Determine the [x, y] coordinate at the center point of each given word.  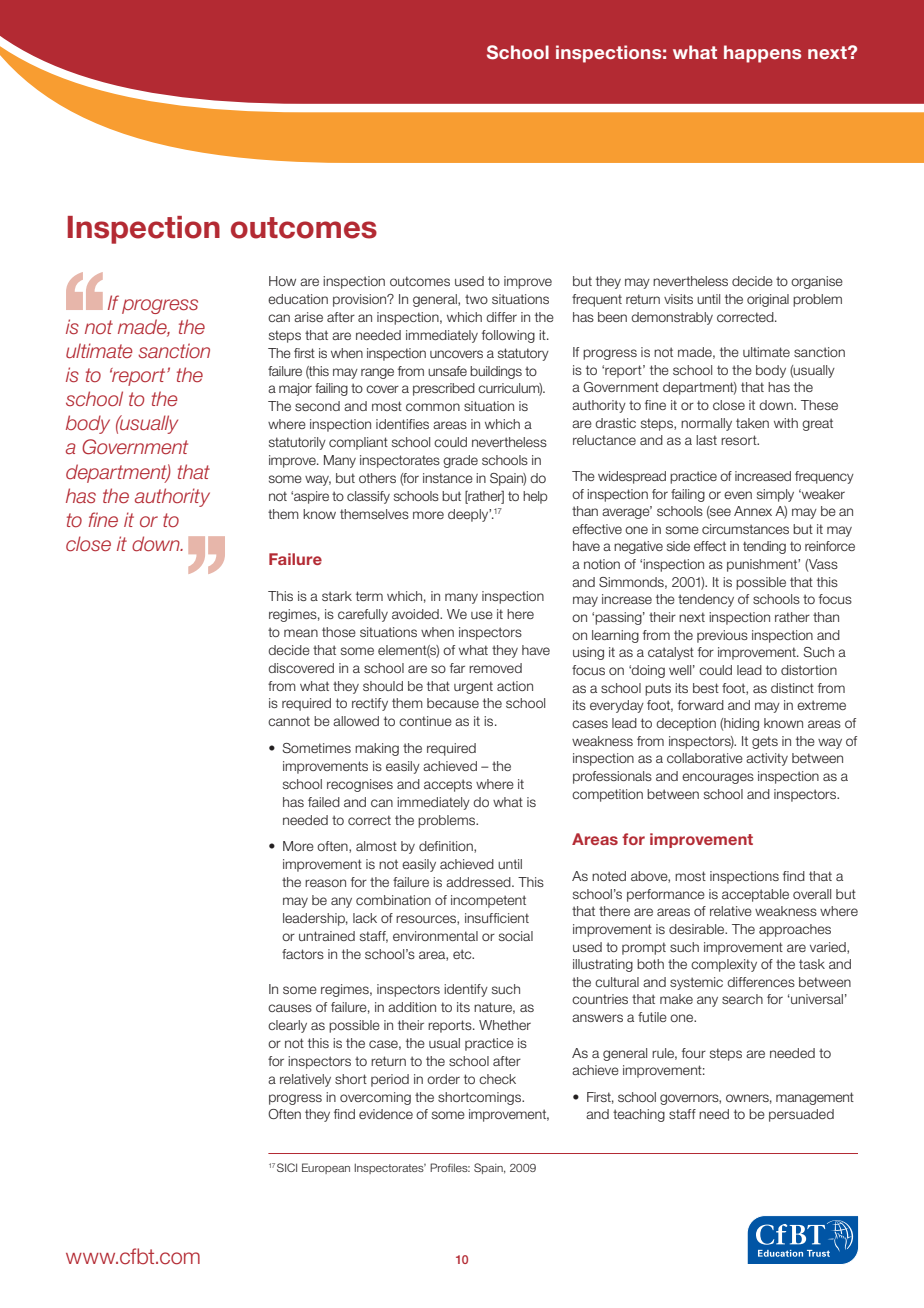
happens [762, 54]
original [768, 300]
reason [325, 883]
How [282, 281]
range [377, 373]
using [588, 653]
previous [722, 636]
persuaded [801, 1115]
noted [609, 876]
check [497, 1079]
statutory [523, 354]
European [326, 1168]
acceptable [755, 895]
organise [817, 282]
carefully [363, 615]
